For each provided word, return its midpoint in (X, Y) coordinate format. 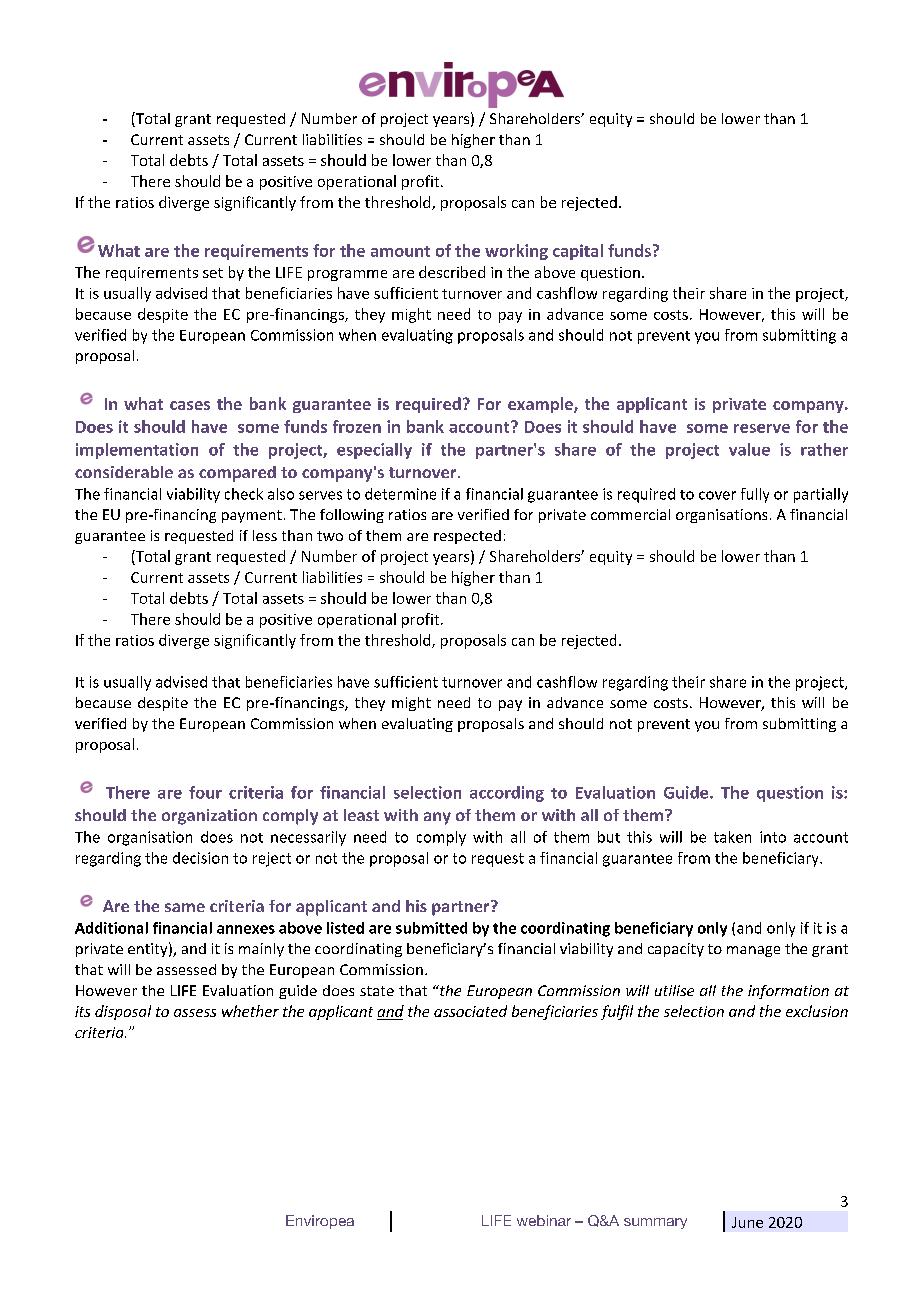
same (185, 907)
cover (717, 495)
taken (732, 837)
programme (347, 275)
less (265, 535)
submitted (431, 928)
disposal (123, 1012)
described (452, 272)
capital (578, 252)
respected (467, 537)
